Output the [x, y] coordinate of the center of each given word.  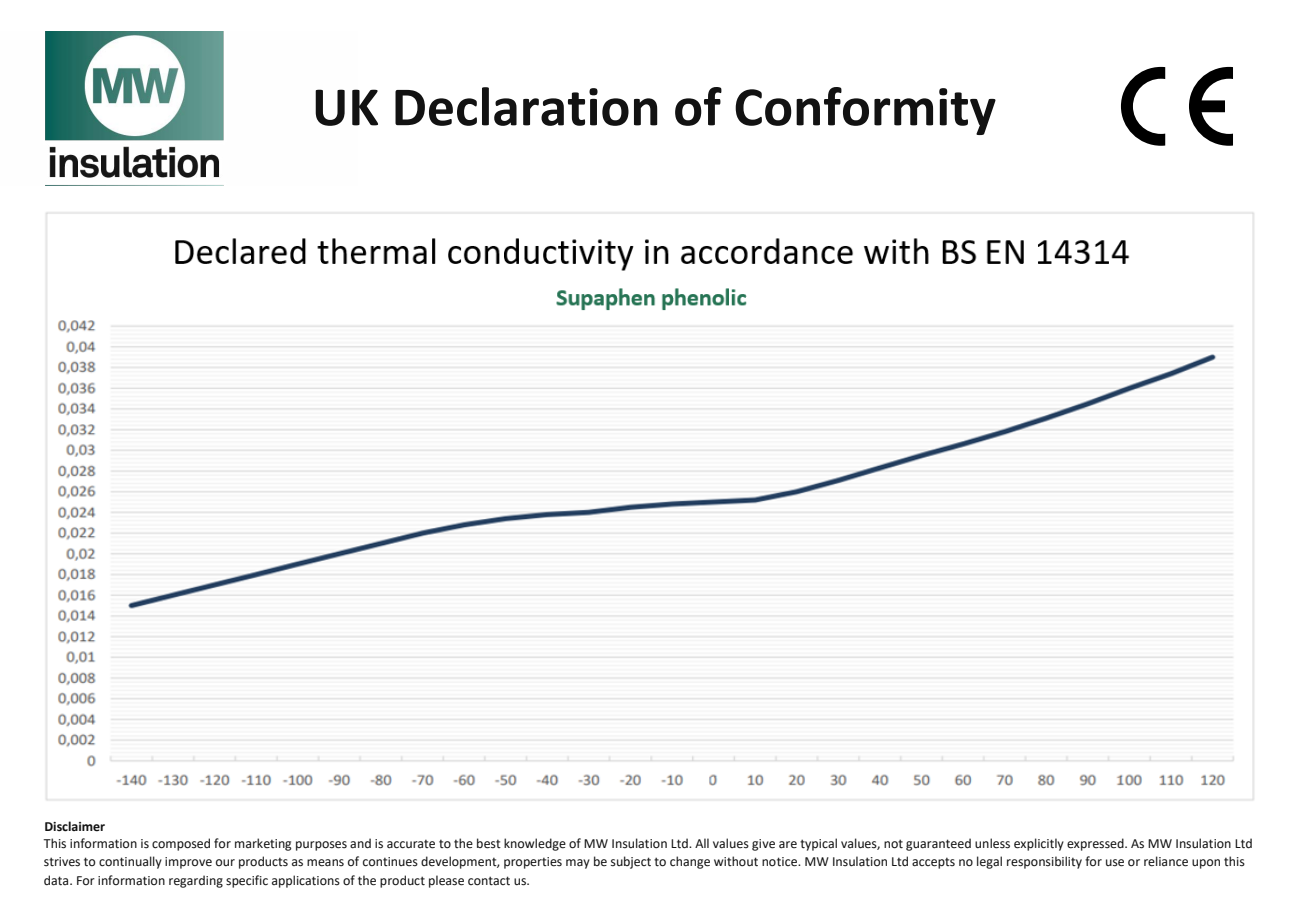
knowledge [535, 844]
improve [188, 863]
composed [181, 844]
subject [631, 862]
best [489, 843]
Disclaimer [75, 826]
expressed [1096, 844]
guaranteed [938, 844]
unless [992, 843]
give [763, 845]
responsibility [1044, 862]
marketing [263, 844]
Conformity [865, 111]
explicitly [1039, 844]
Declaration [526, 106]
